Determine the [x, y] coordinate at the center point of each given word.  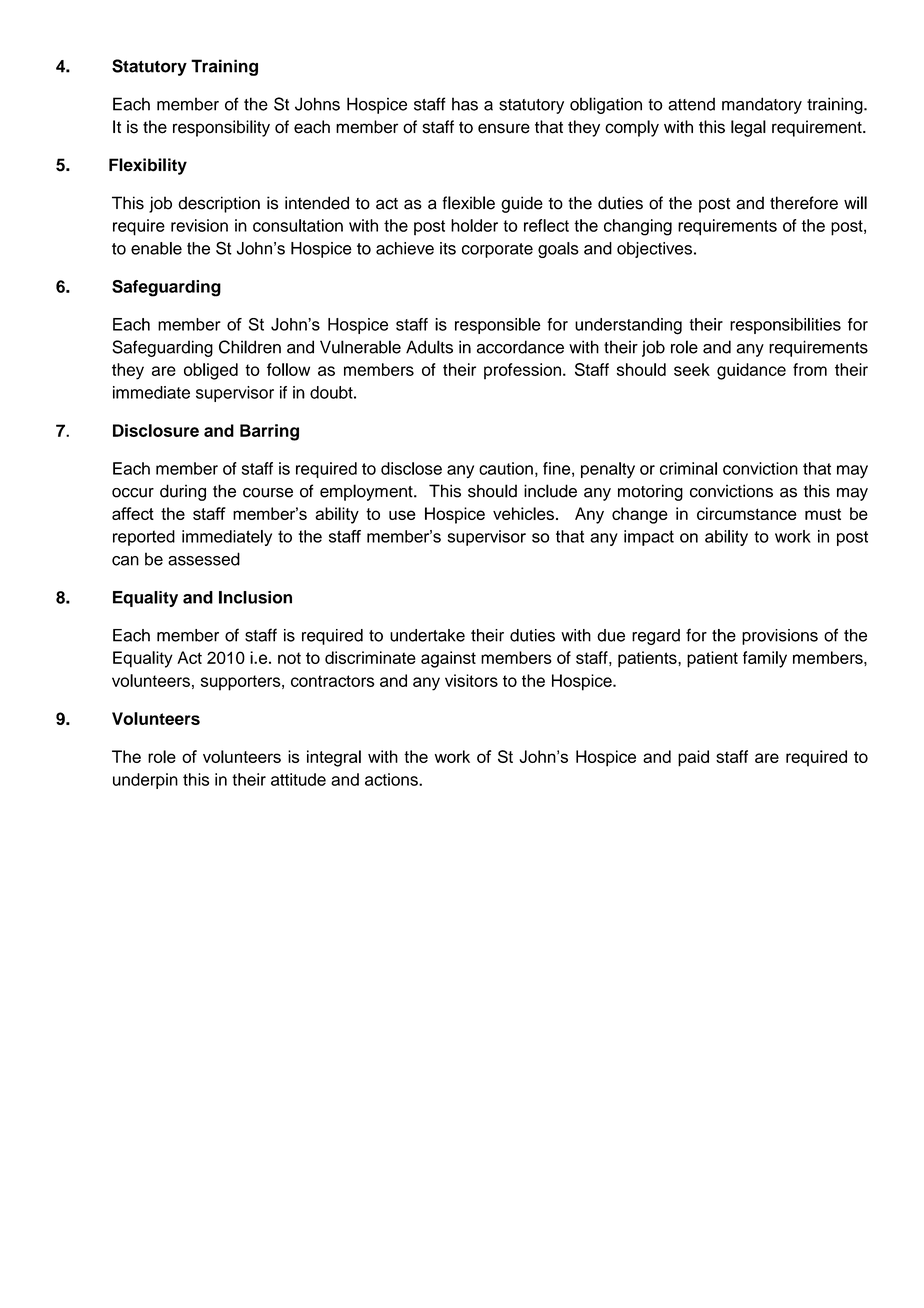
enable [156, 248]
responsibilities [785, 326]
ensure [504, 128]
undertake [427, 635]
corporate [497, 250]
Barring [269, 432]
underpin [145, 781]
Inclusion [255, 597]
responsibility [221, 128]
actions [392, 779]
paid [693, 758]
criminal [688, 468]
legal [748, 128]
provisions [780, 637]
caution [506, 468]
